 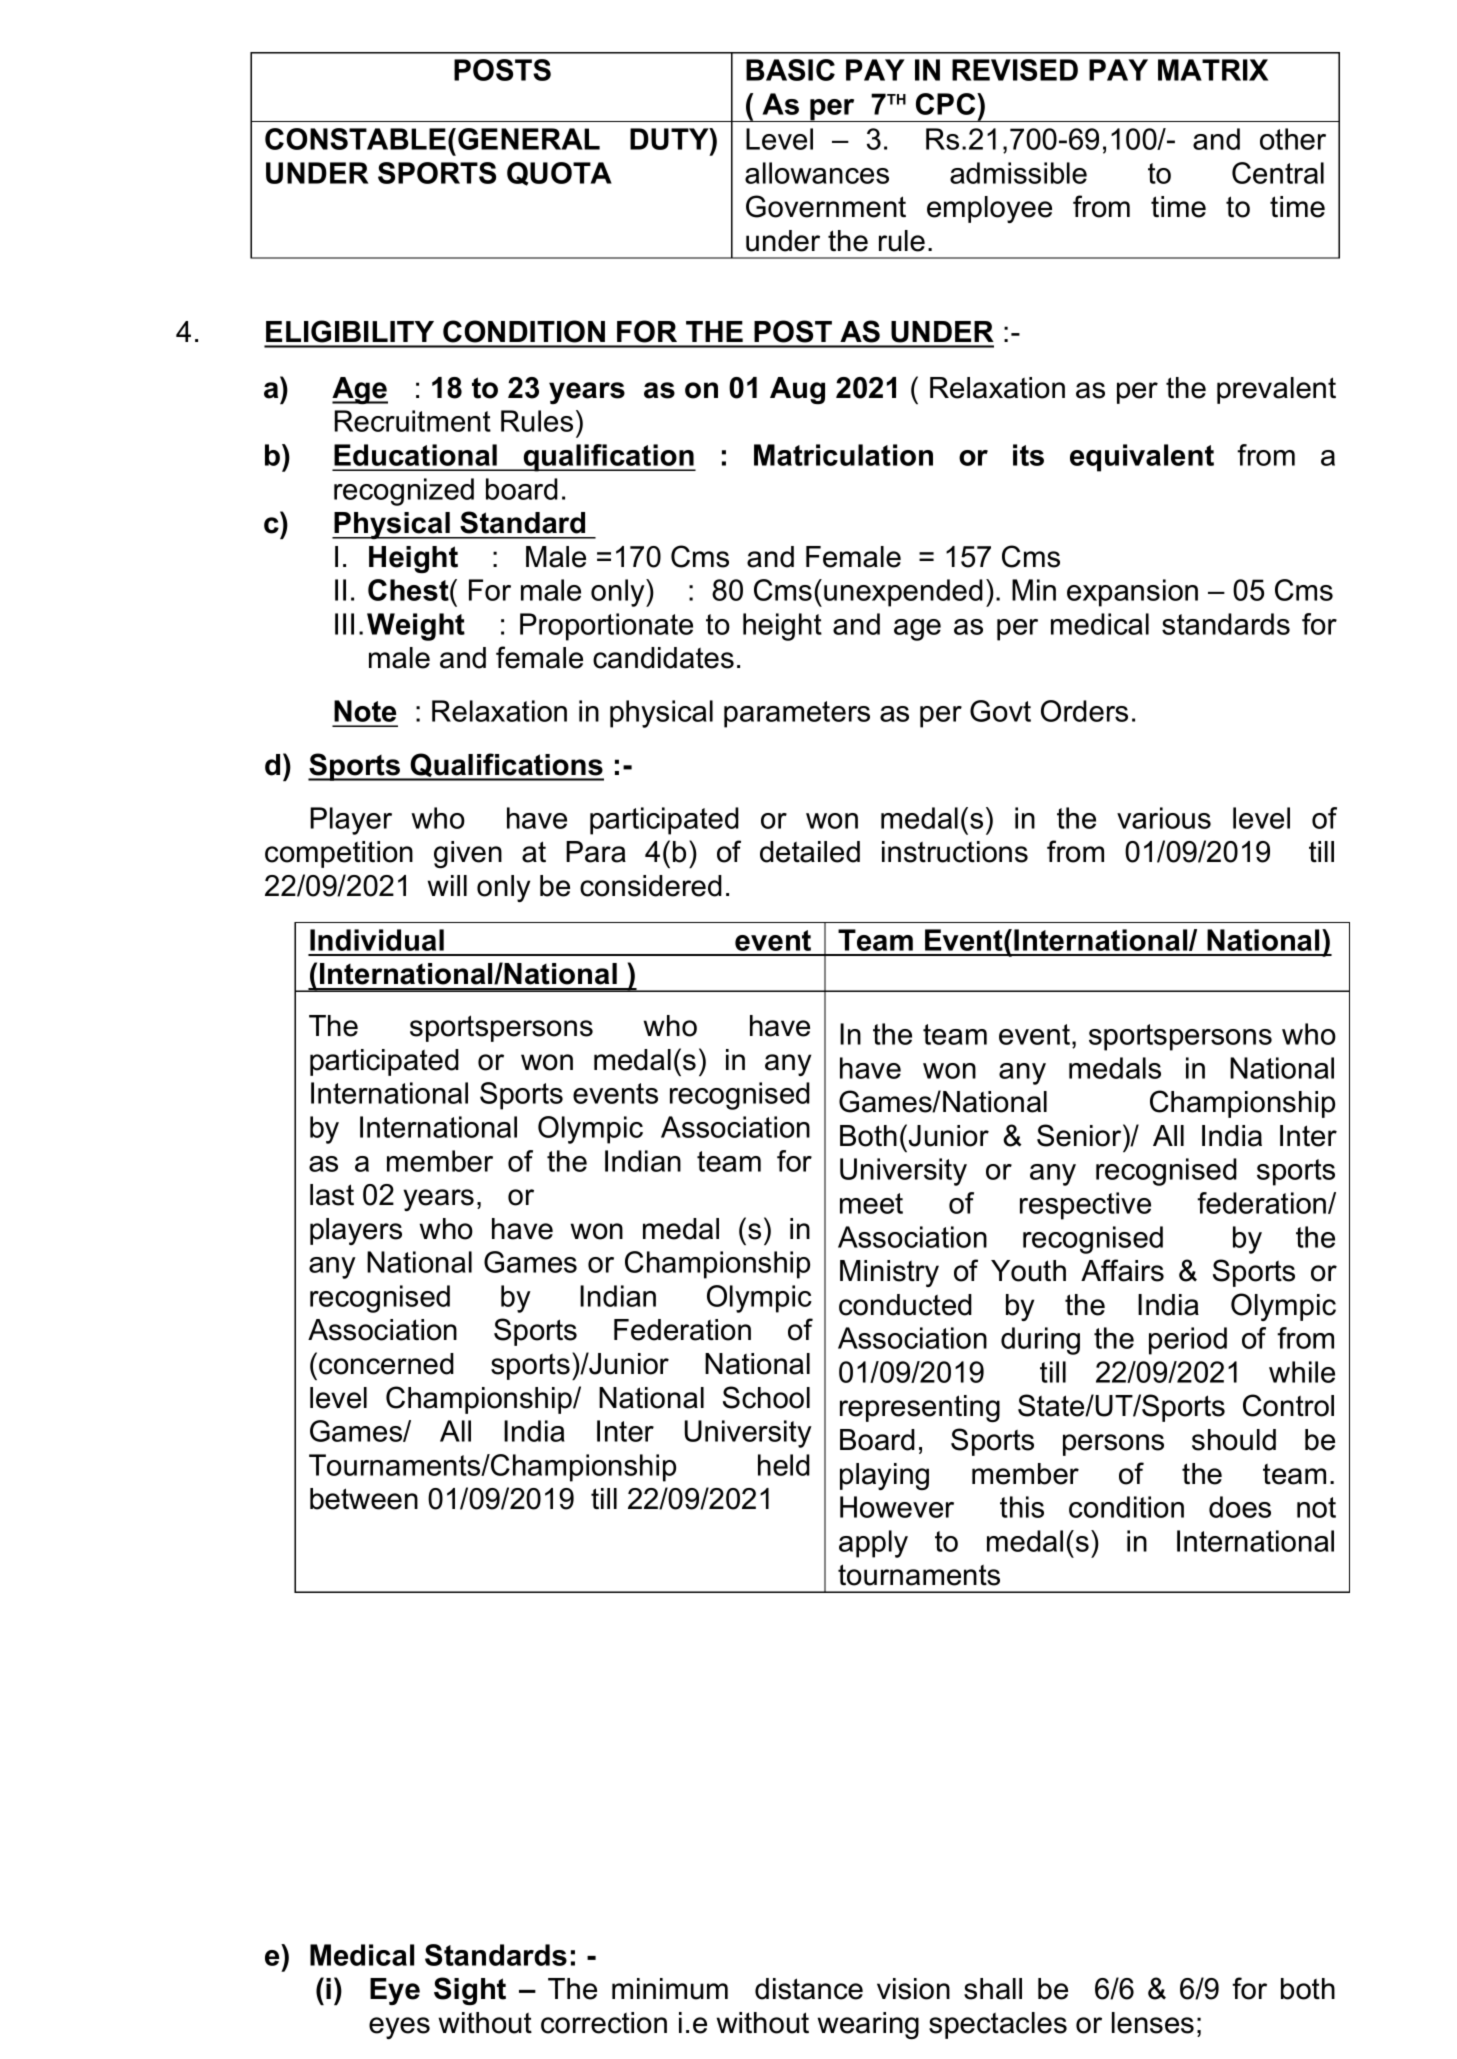 What do you see at coordinates (364, 1499) in the document?
I see `between` at bounding box center [364, 1499].
